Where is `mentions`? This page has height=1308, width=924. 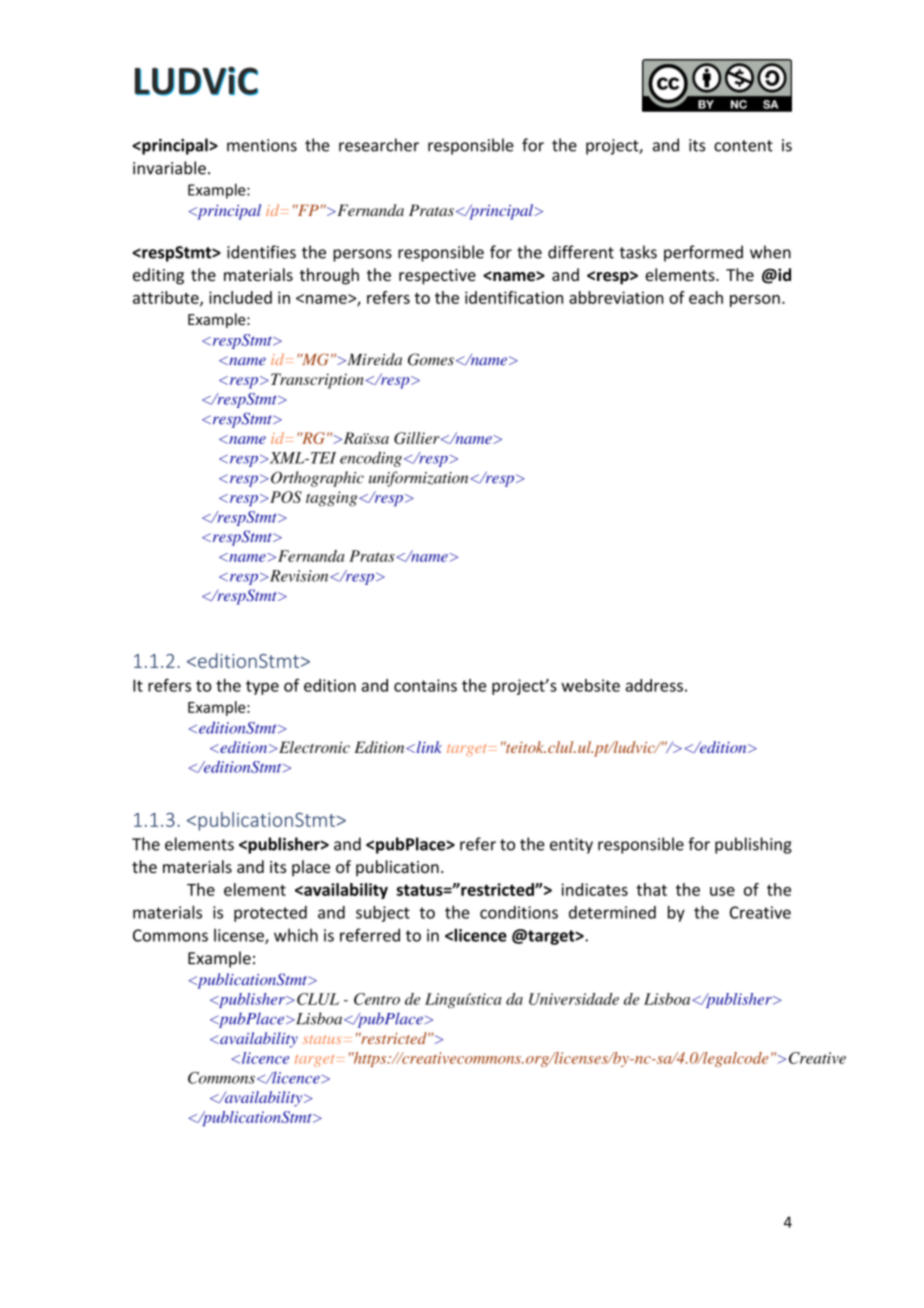 mentions is located at coordinates (262, 145).
